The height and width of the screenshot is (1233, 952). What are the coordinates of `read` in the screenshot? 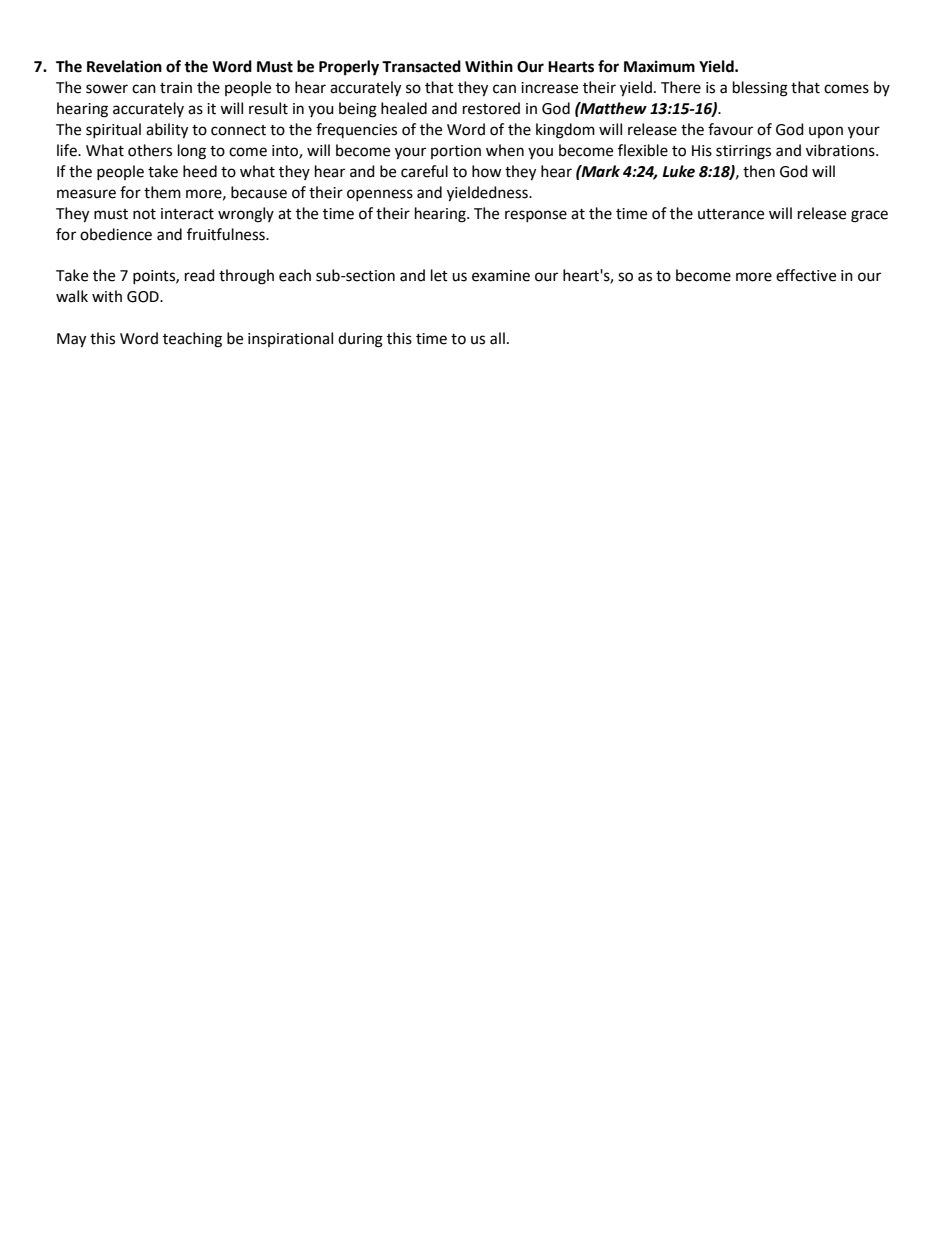 It's located at (200, 275).
